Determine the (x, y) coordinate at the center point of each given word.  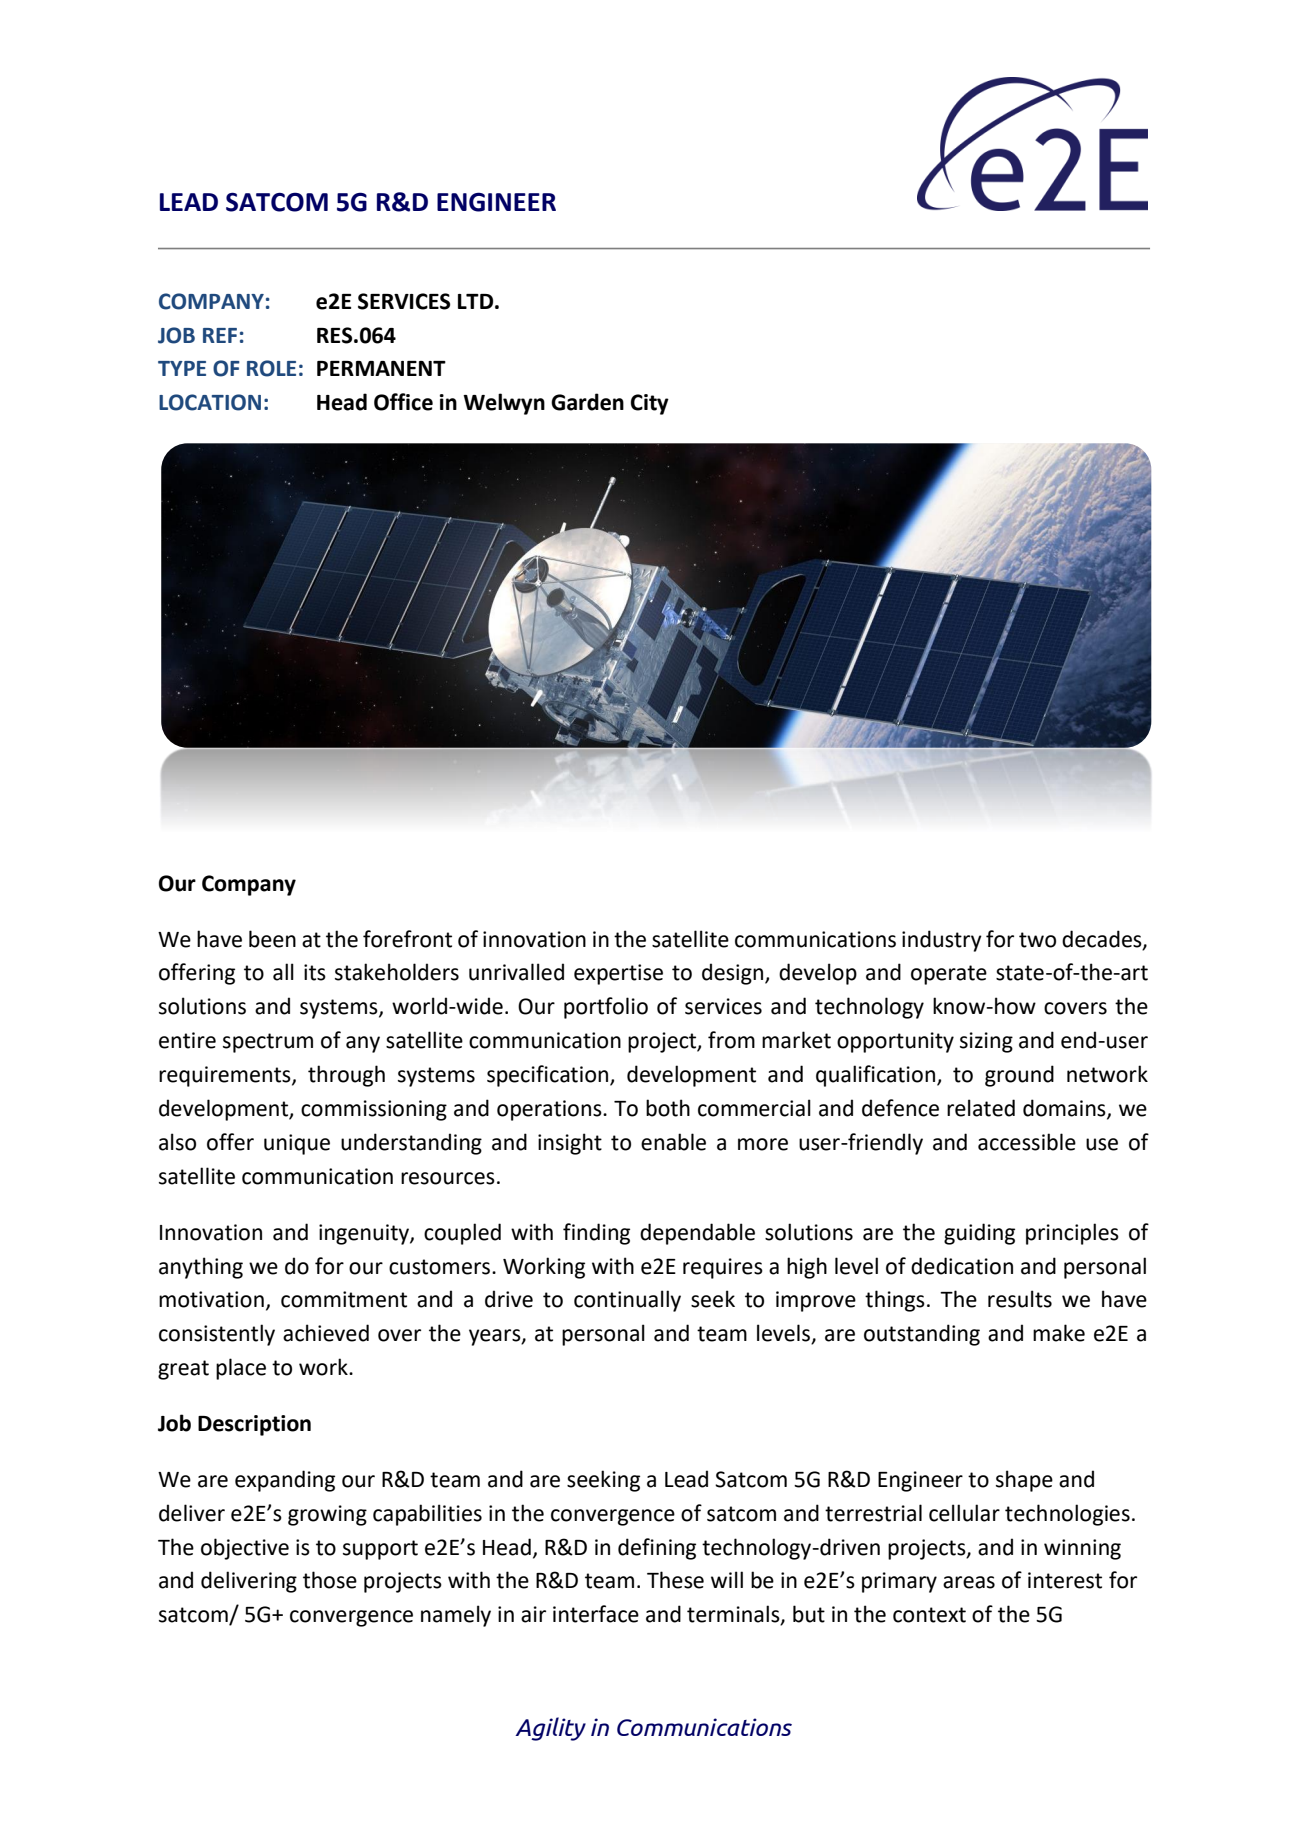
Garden (587, 402)
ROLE (271, 368)
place (241, 1369)
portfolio (606, 1008)
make (1059, 1333)
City (650, 404)
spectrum (268, 1043)
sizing (986, 1042)
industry (942, 941)
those (330, 1580)
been (272, 939)
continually (627, 1301)
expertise (618, 974)
